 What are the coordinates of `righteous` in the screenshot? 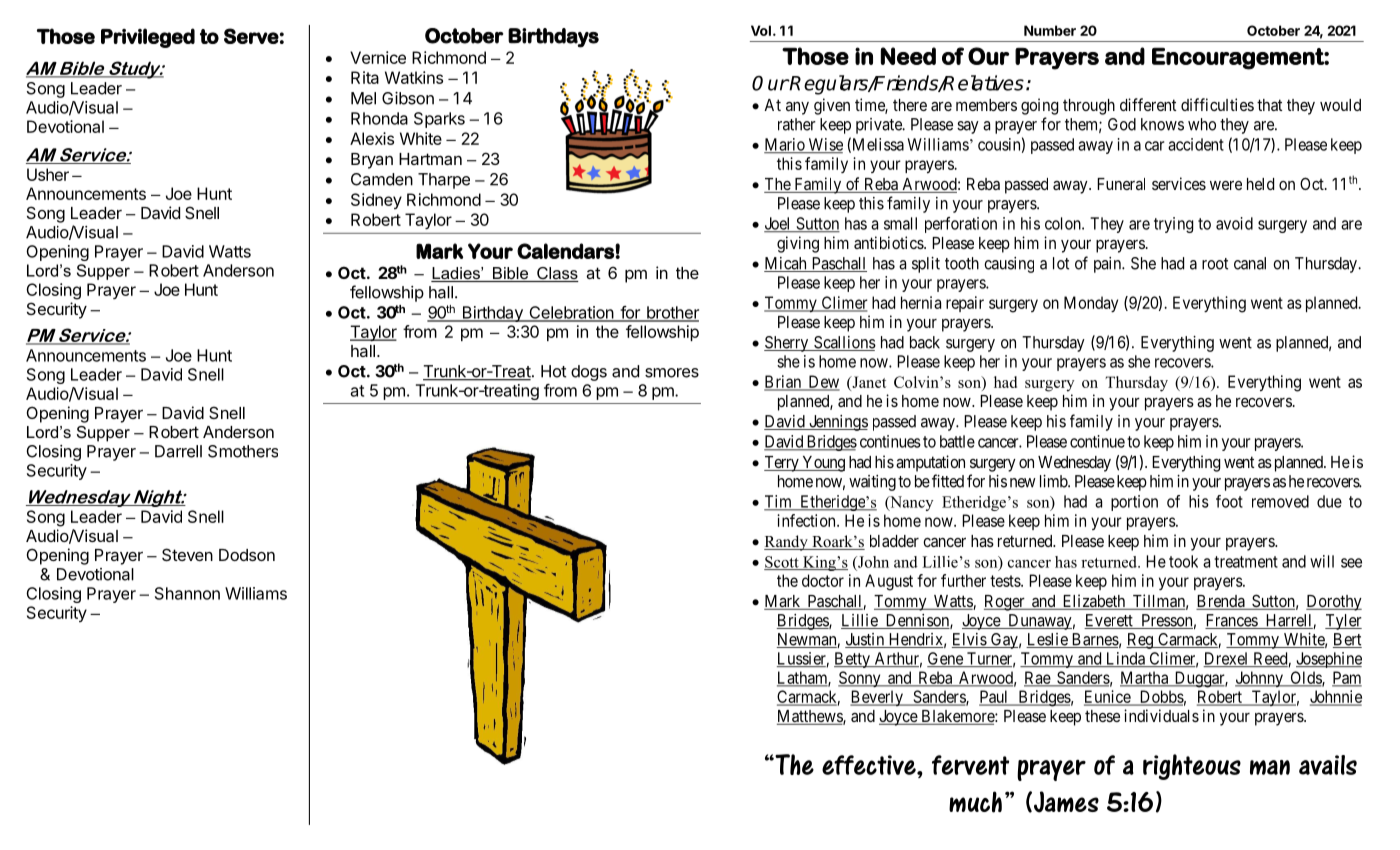 It's located at (1192, 767).
